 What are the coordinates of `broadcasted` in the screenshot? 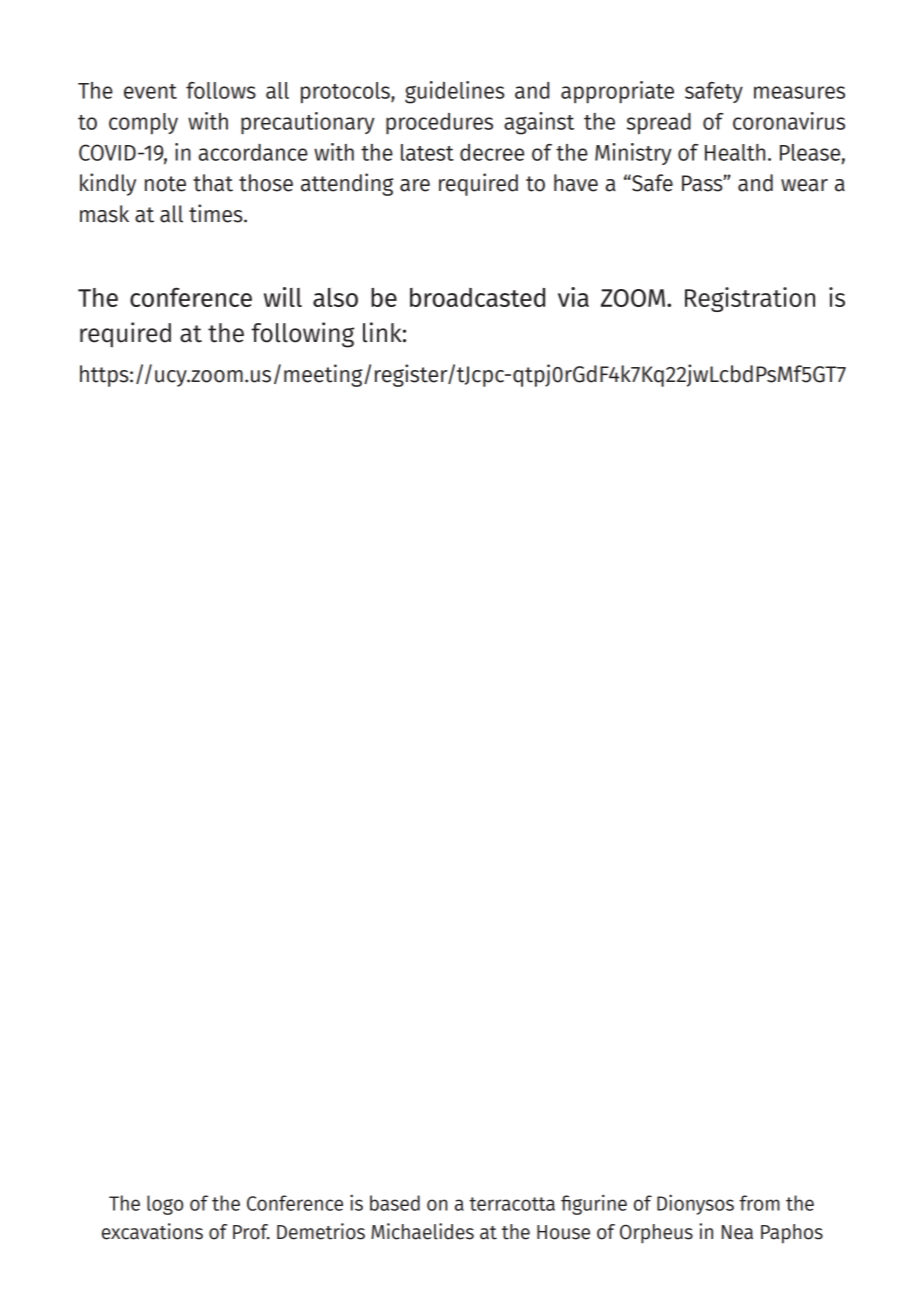 It's located at (477, 297).
